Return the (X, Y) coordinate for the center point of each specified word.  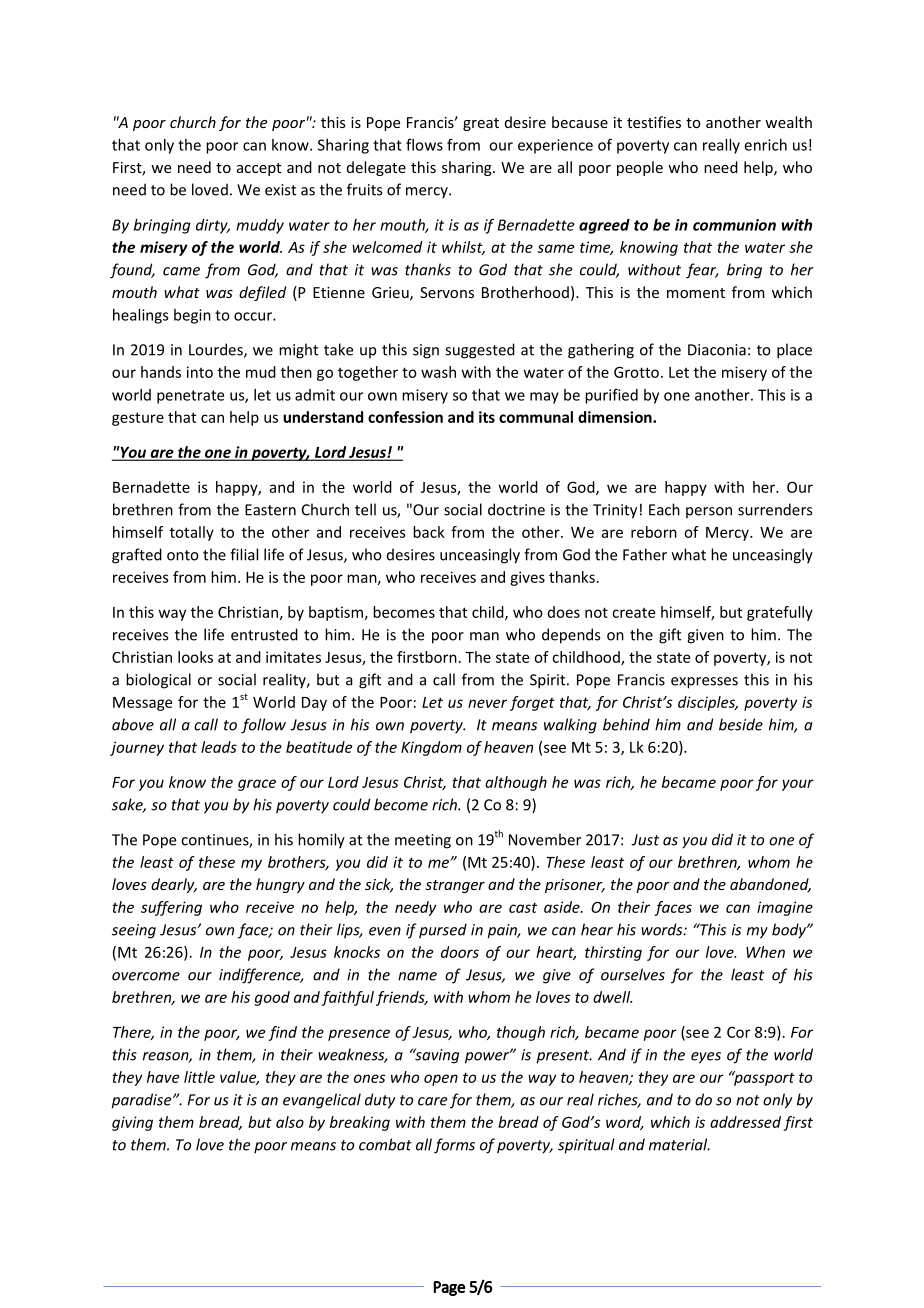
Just (645, 840)
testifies (654, 122)
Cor (738, 1032)
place (794, 351)
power (488, 1057)
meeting (423, 841)
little (199, 1077)
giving (132, 1123)
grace (257, 785)
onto (183, 555)
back (429, 532)
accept (259, 169)
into (200, 372)
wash (438, 372)
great (481, 124)
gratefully (780, 613)
